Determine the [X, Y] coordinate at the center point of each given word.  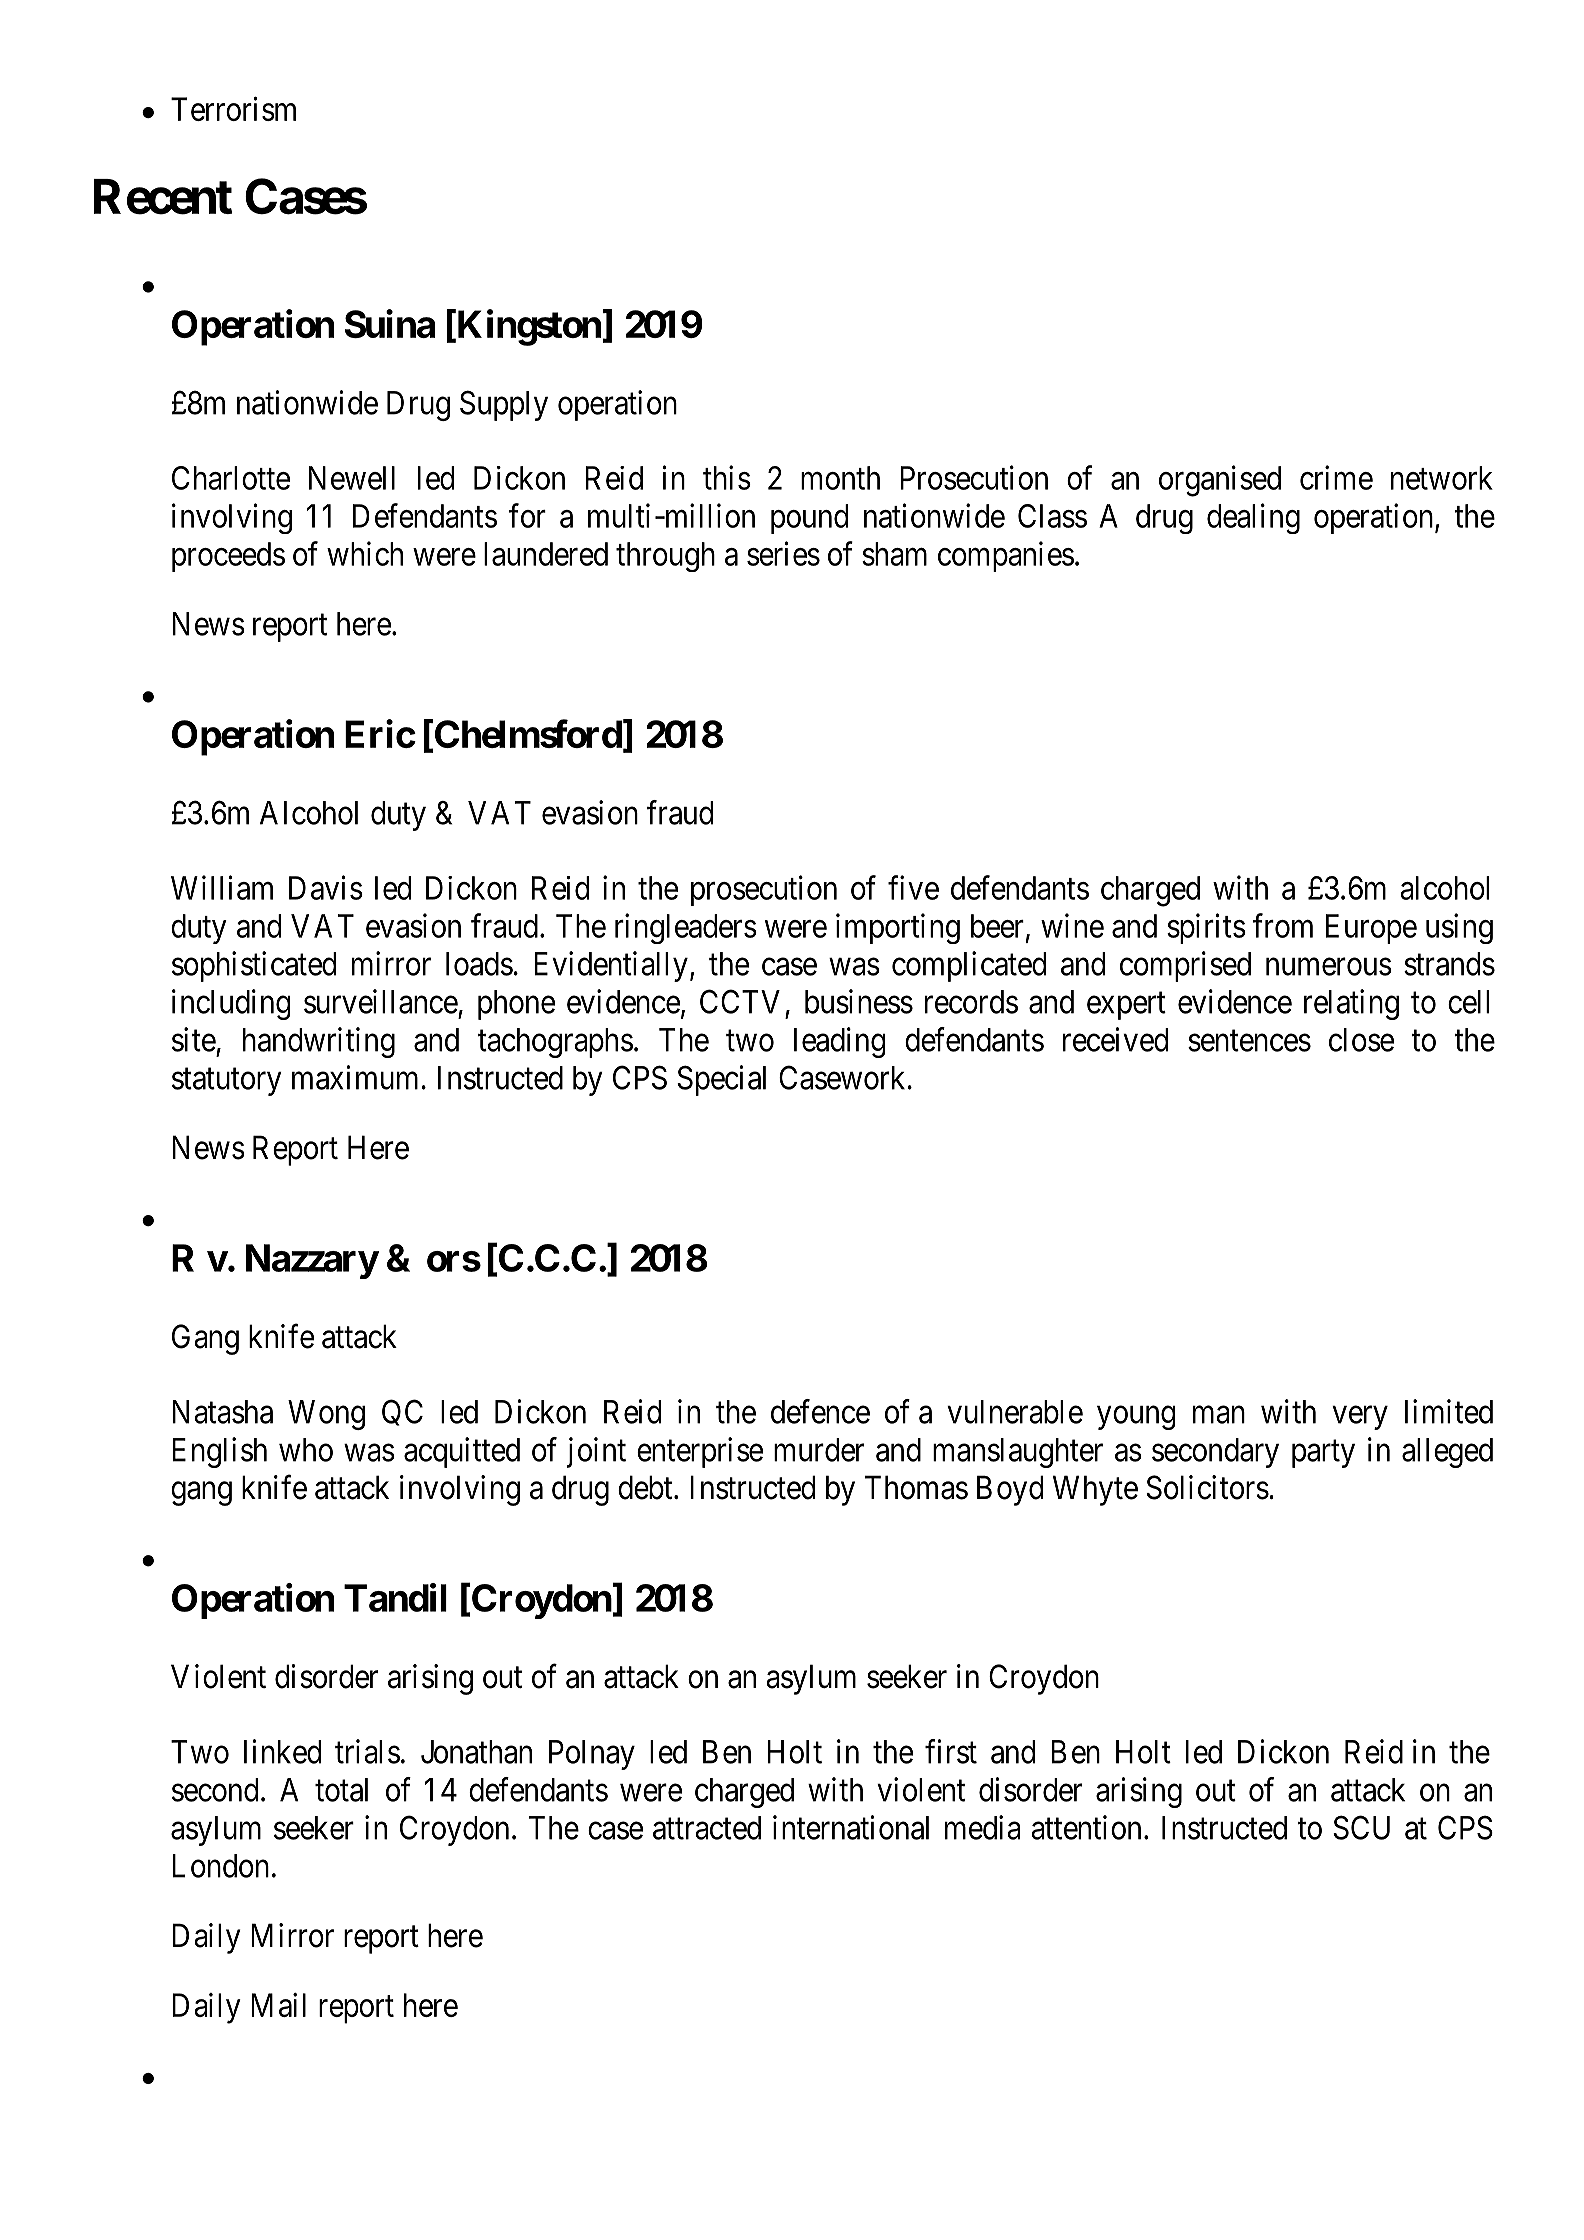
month [840, 478]
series [783, 553]
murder [819, 1450]
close [1361, 1040]
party [1323, 1454]
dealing [1253, 518]
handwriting [319, 1042]
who [306, 1450]
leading [840, 1042]
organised [1220, 481]
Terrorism [233, 109]
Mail [278, 2005]
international [851, 1827]
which [365, 553]
